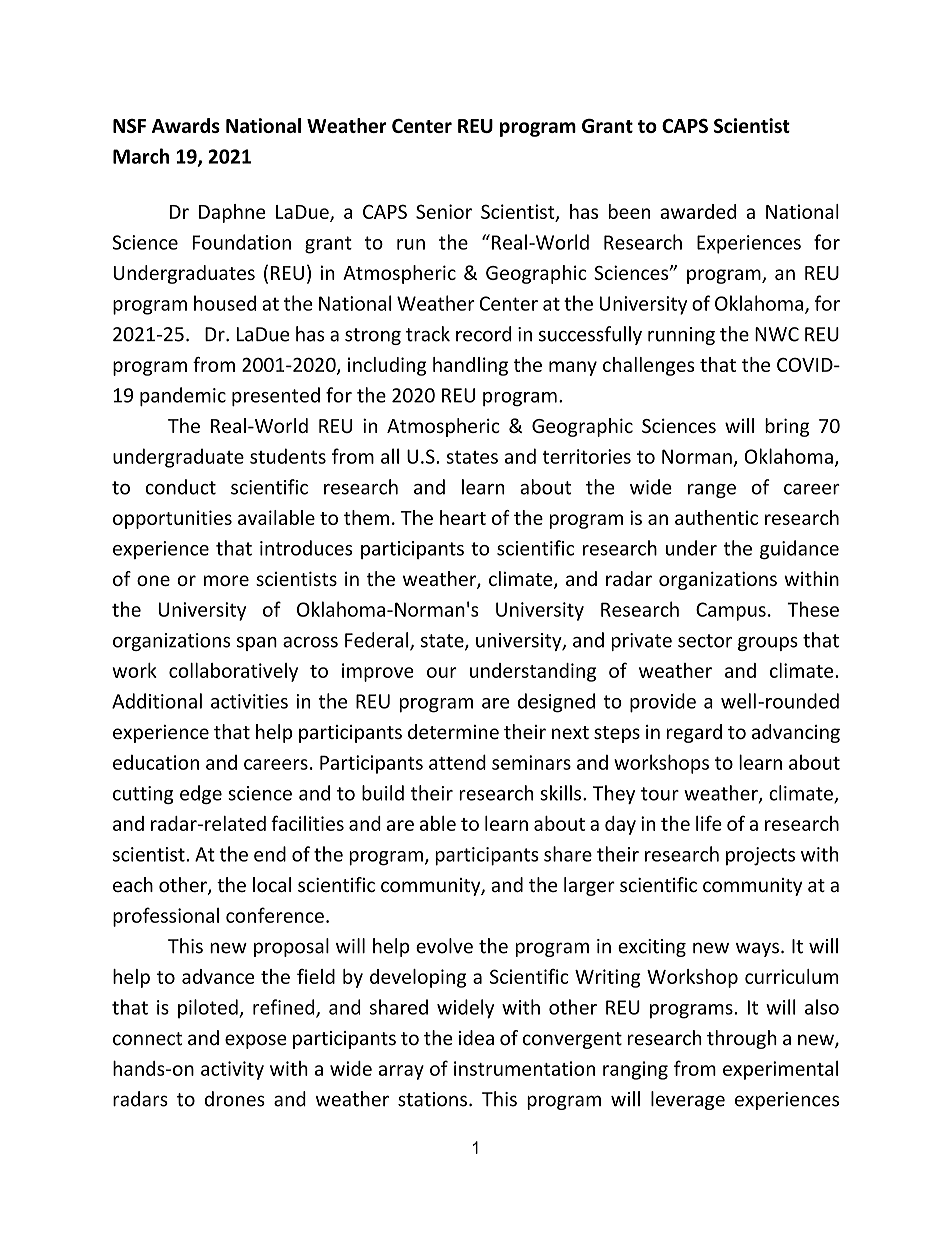  What do you see at coordinates (186, 125) in the document?
I see `Awards` at bounding box center [186, 125].
